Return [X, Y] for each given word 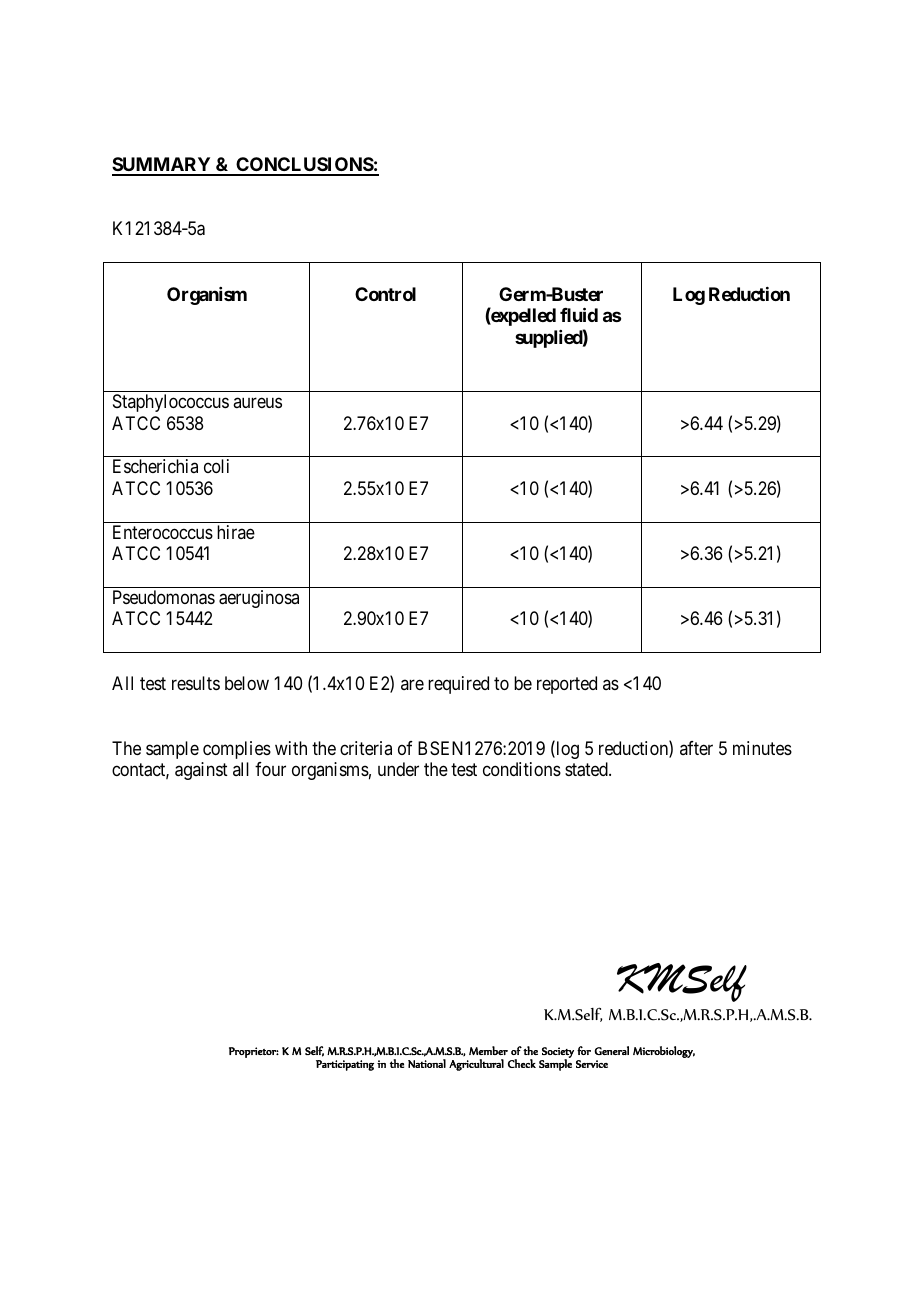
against [201, 771]
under [398, 769]
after [696, 748]
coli [216, 466]
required [458, 685]
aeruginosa [259, 599]
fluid [579, 314]
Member [488, 1050]
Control [385, 294]
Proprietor [254, 1052]
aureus [257, 403]
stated [587, 769]
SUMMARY [162, 166]
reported [567, 685]
